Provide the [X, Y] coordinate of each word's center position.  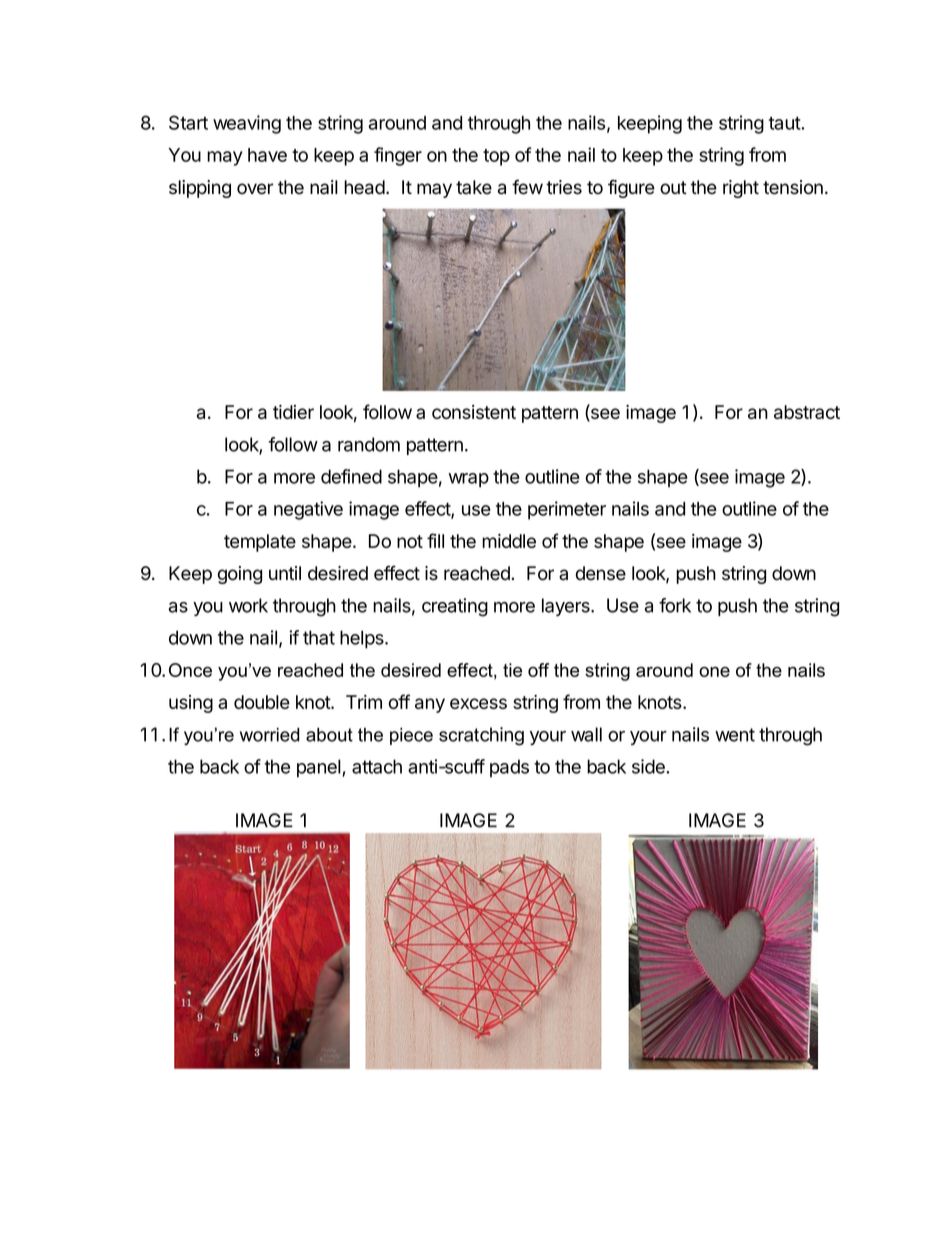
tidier [293, 412]
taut [785, 123]
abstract [807, 412]
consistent [474, 412]
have [267, 155]
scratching [481, 736]
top [496, 157]
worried [270, 735]
